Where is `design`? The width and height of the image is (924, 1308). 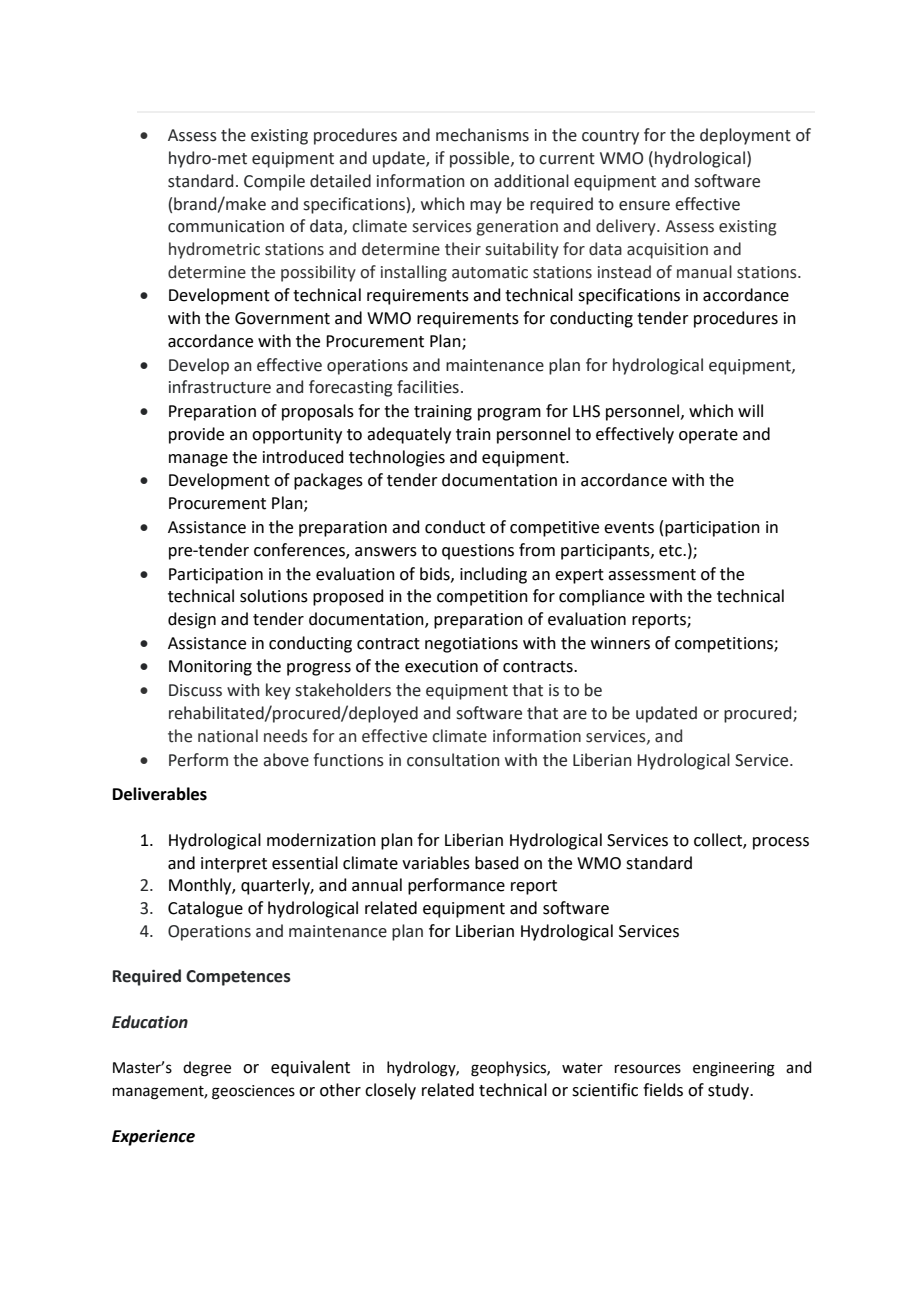
design is located at coordinates (192, 620).
